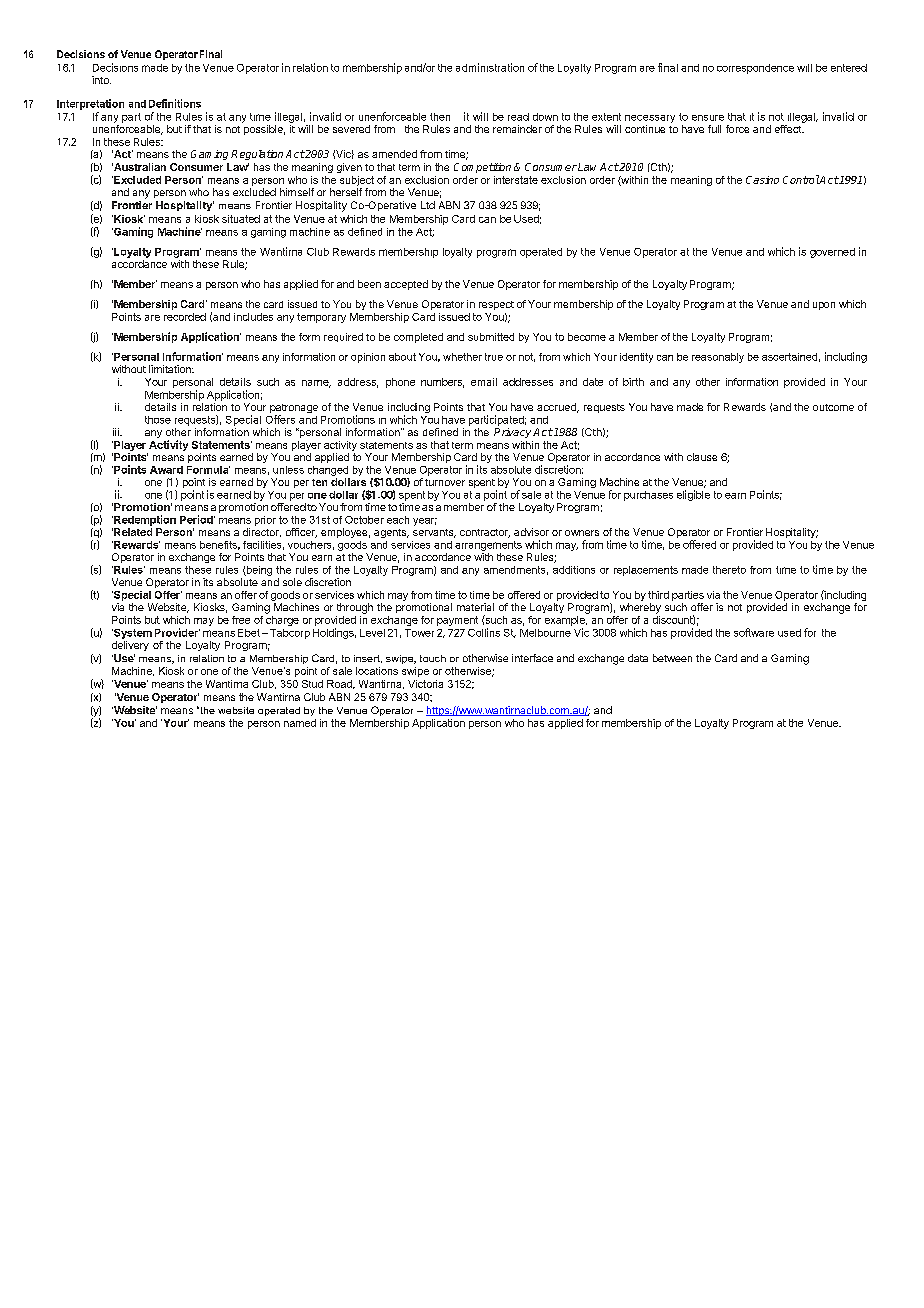 The width and height of the image is (924, 1308). Describe the element at coordinates (490, 67) in the image. I see `administration` at that location.
